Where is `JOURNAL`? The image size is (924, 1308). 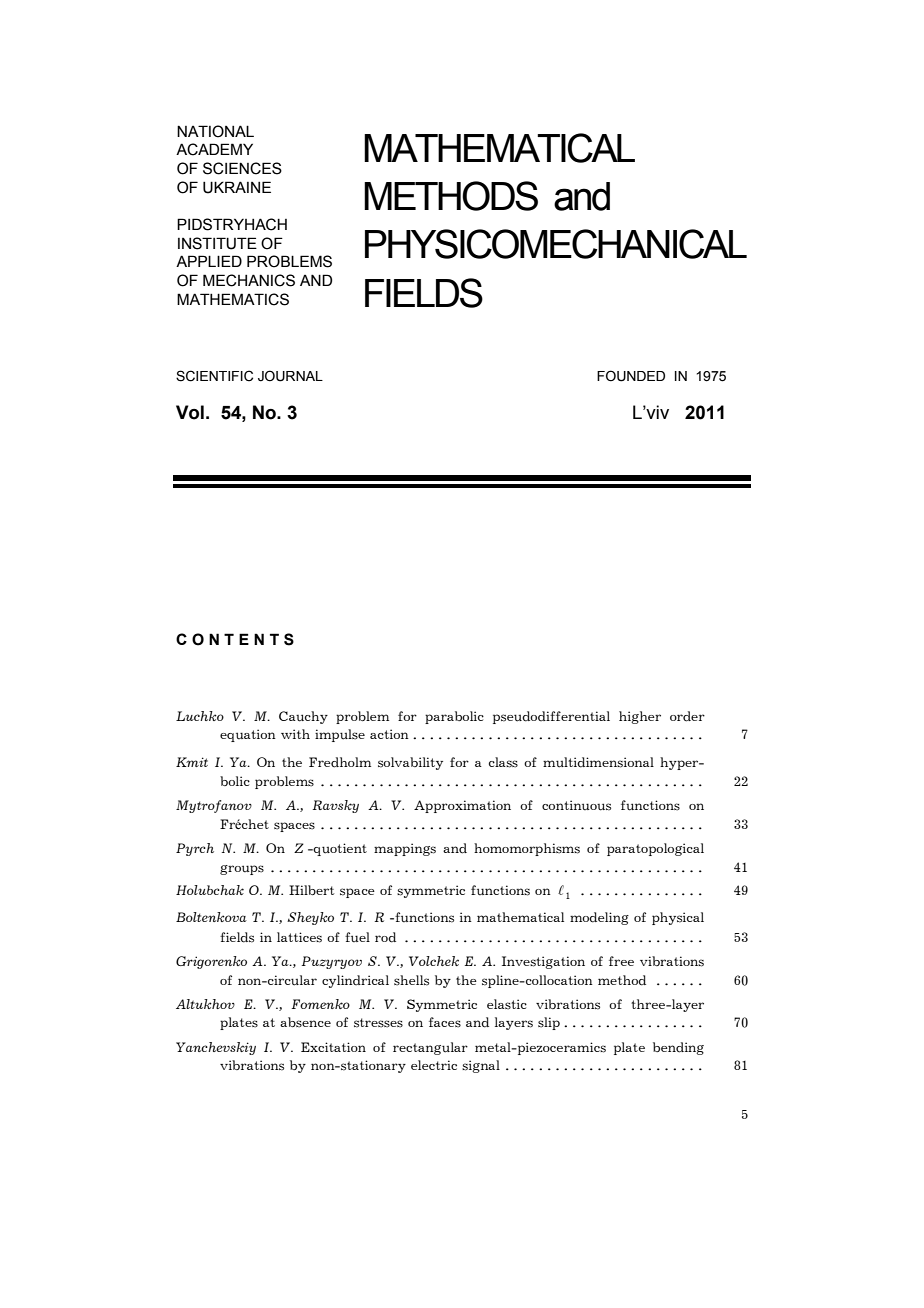
JOURNAL is located at coordinates (290, 376).
